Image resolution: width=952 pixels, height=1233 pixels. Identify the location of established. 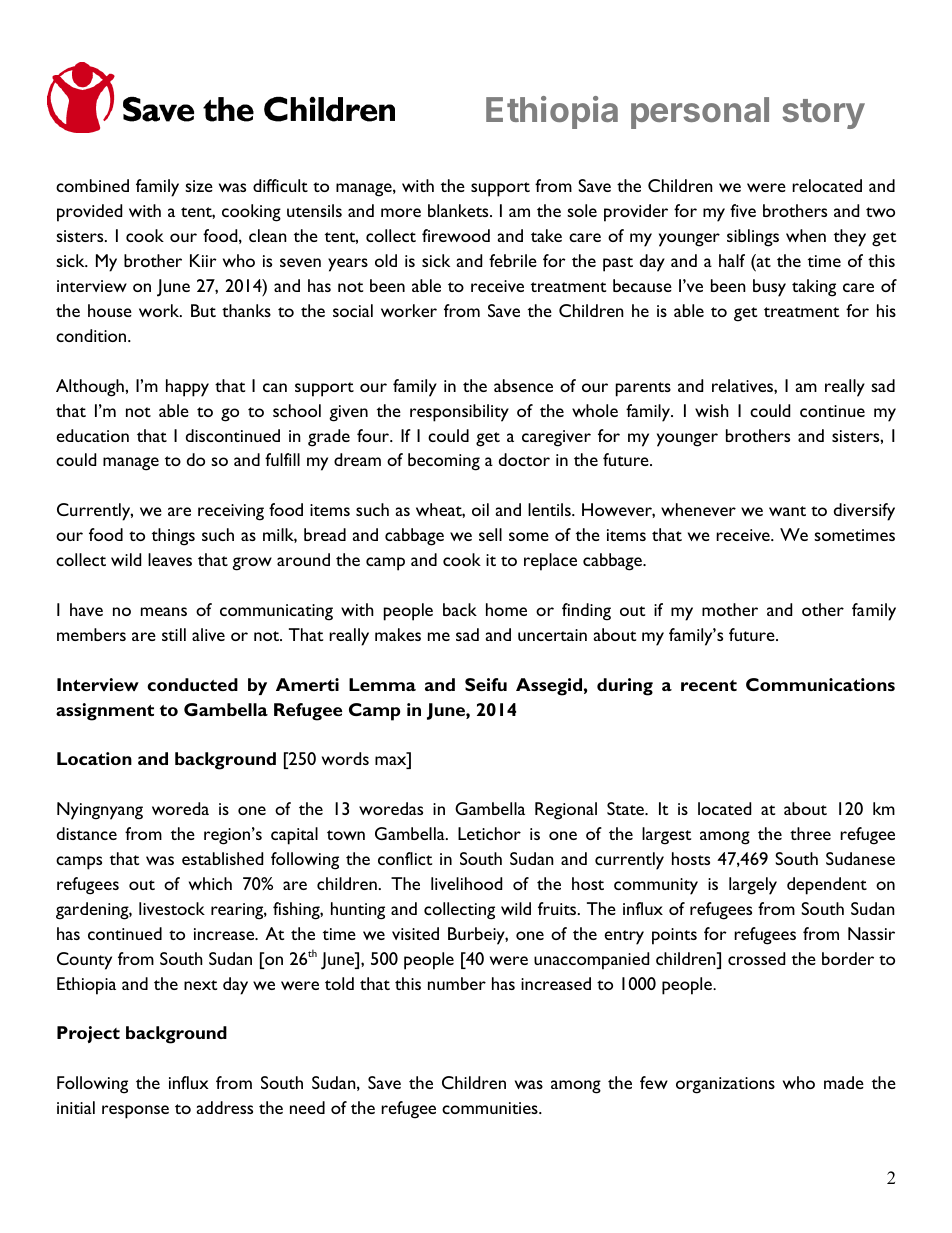
(222, 858).
